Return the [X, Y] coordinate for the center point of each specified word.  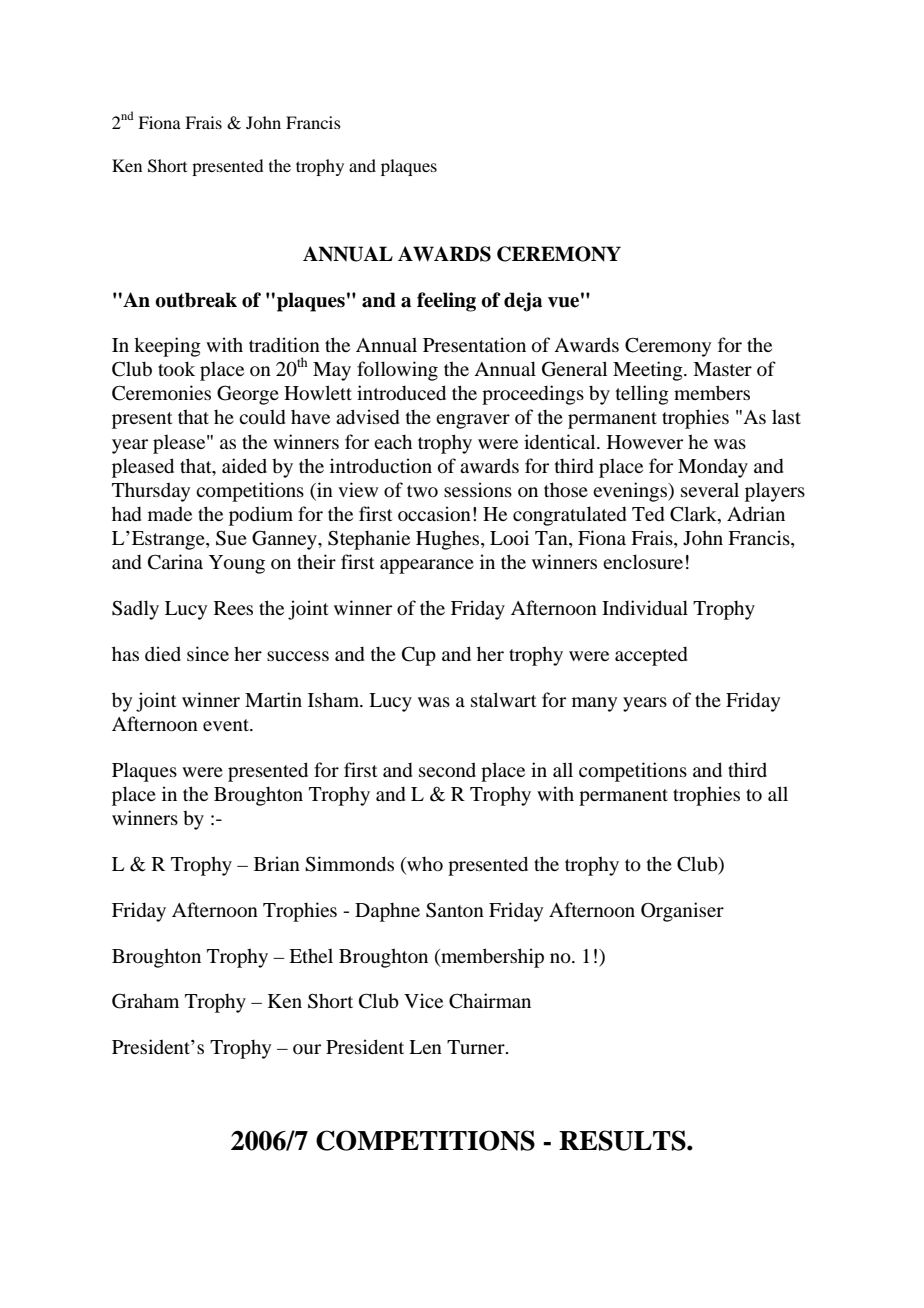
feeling [446, 302]
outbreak [196, 300]
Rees [233, 608]
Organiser [682, 912]
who [424, 865]
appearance [427, 566]
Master [722, 369]
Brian [277, 863]
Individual [645, 607]
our [307, 1049]
